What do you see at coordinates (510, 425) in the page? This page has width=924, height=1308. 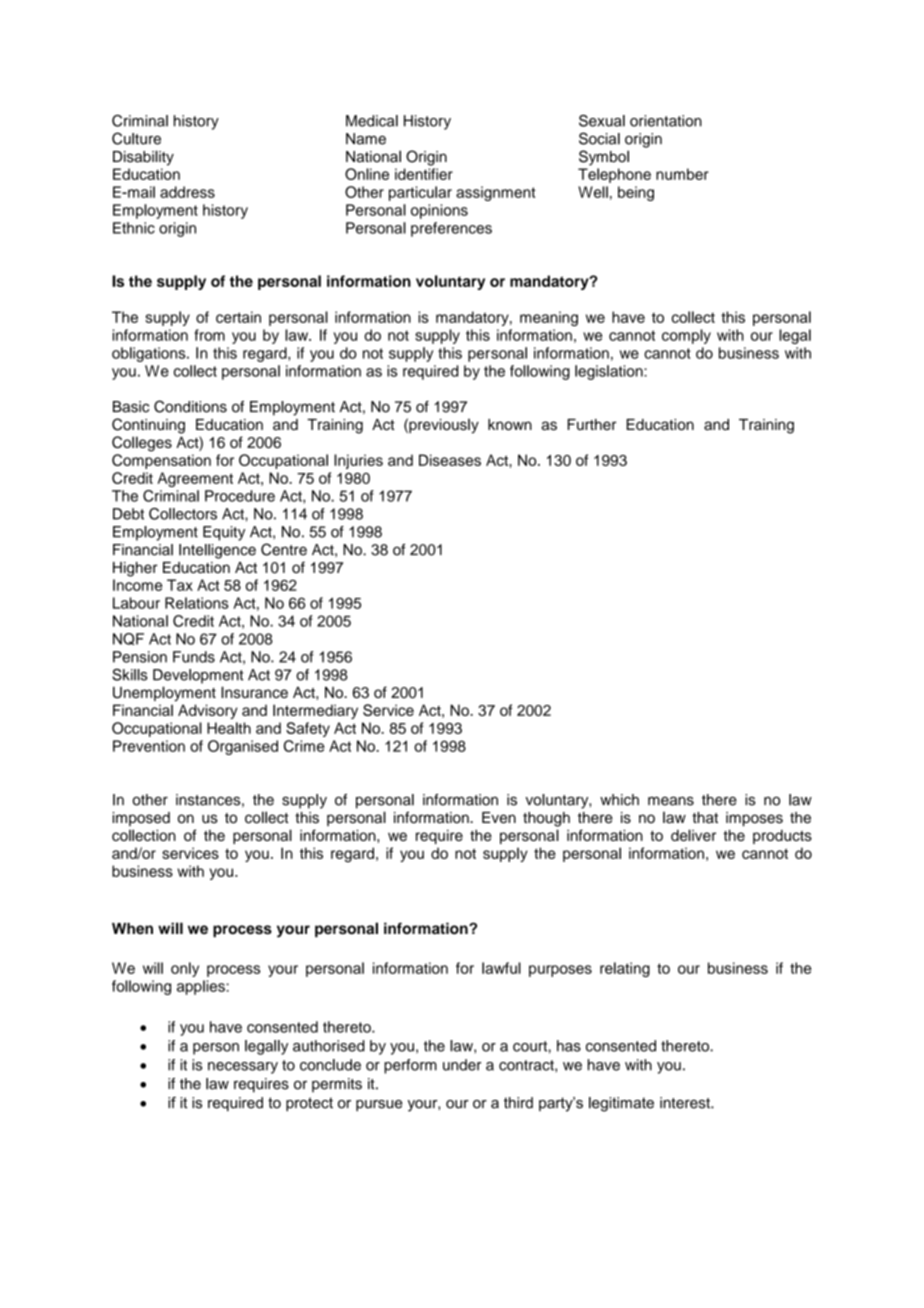 I see `known` at bounding box center [510, 425].
